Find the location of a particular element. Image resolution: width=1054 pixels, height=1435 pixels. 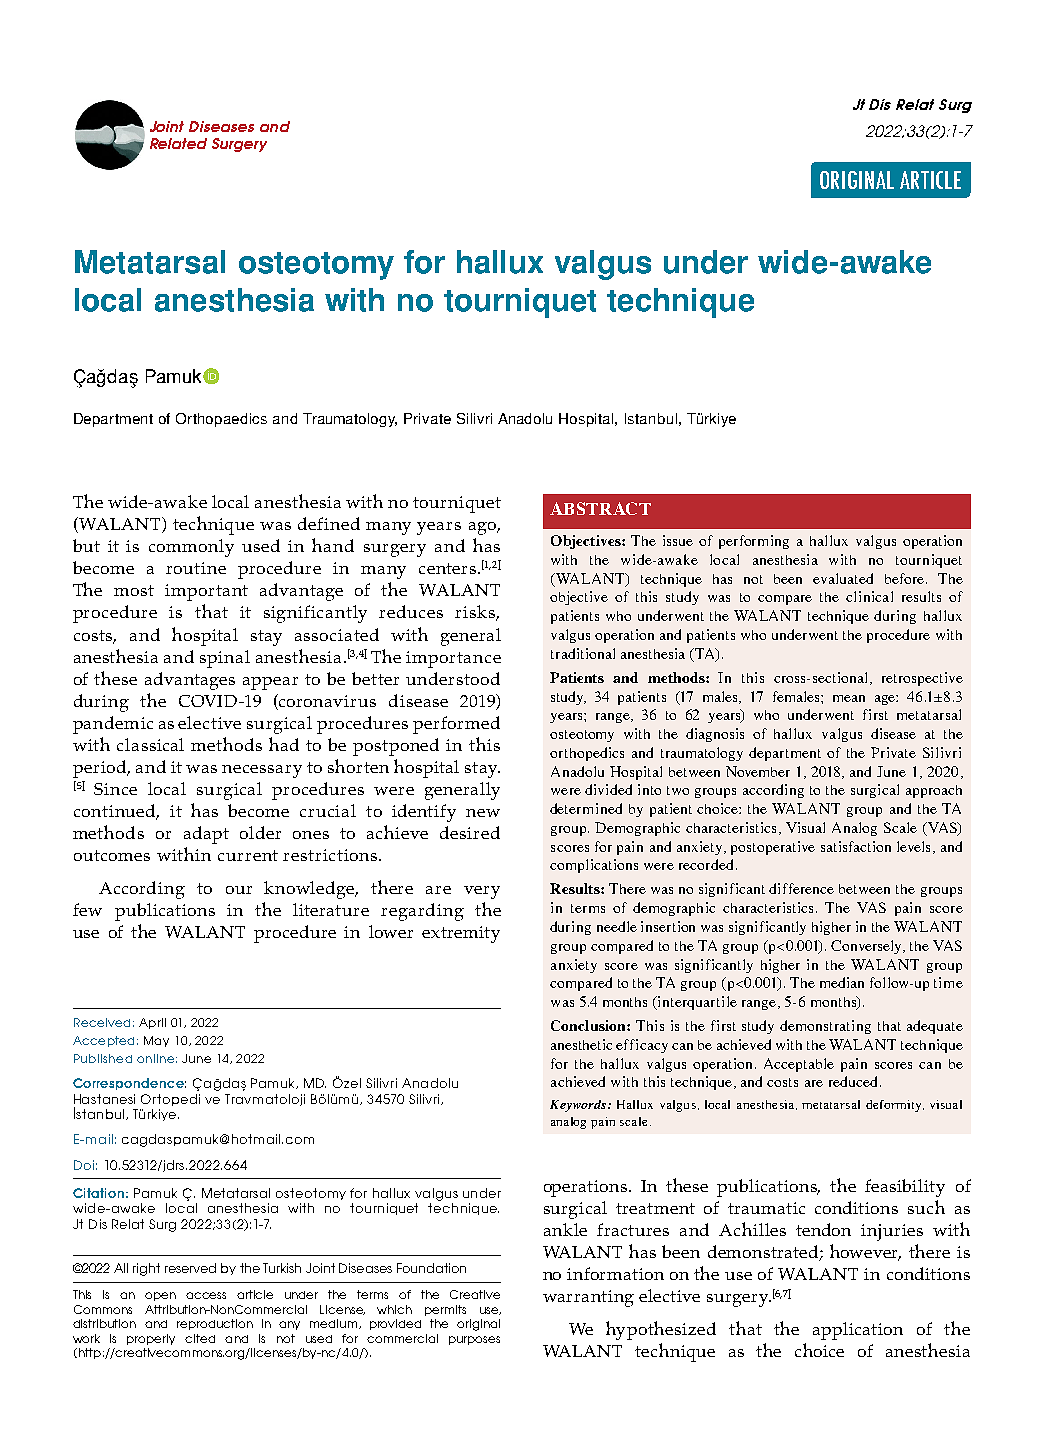

performing is located at coordinates (754, 542).
